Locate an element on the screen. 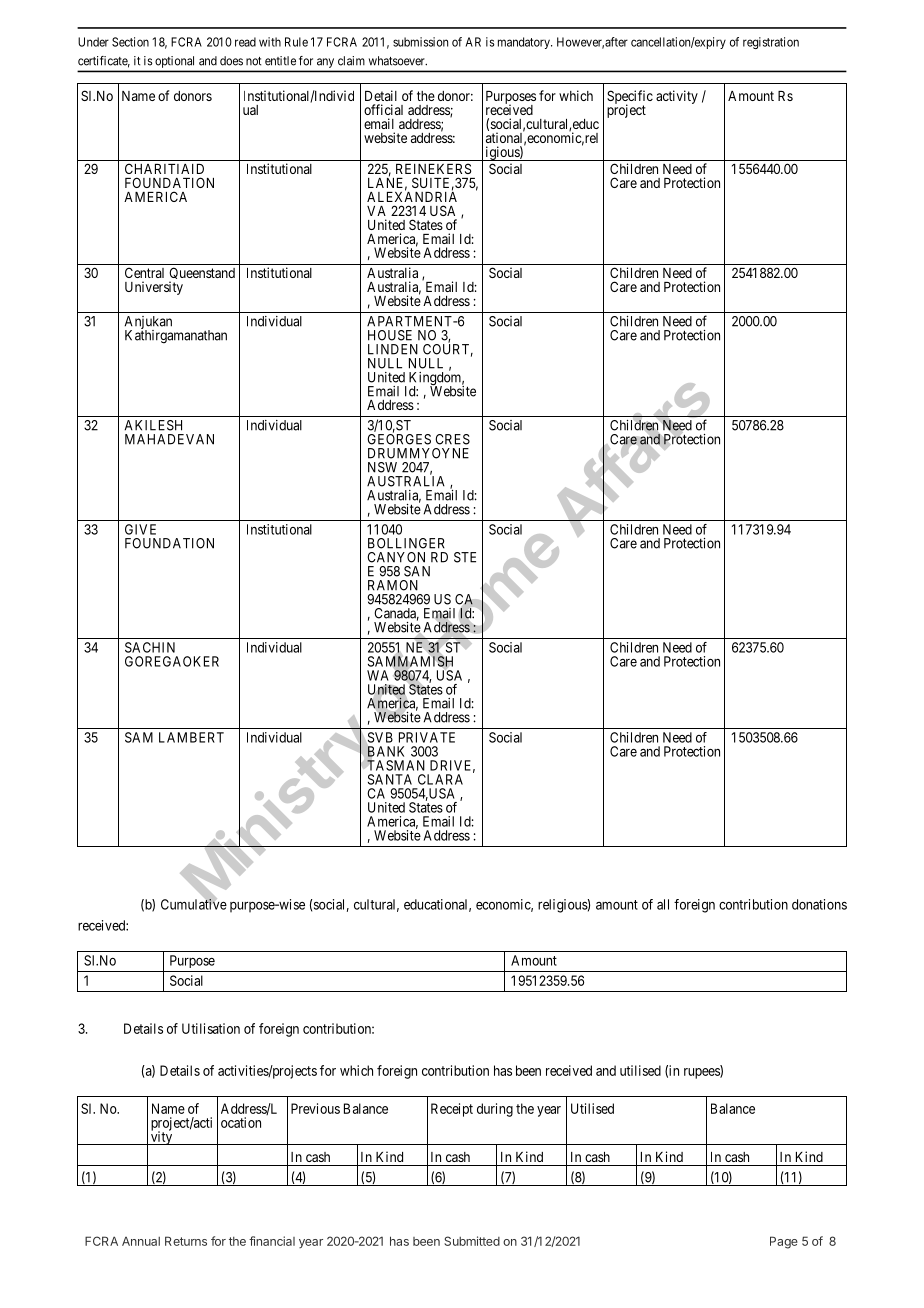 Image resolution: width=924 pixels, height=1308 pixels. Cumulative is located at coordinates (194, 904).
